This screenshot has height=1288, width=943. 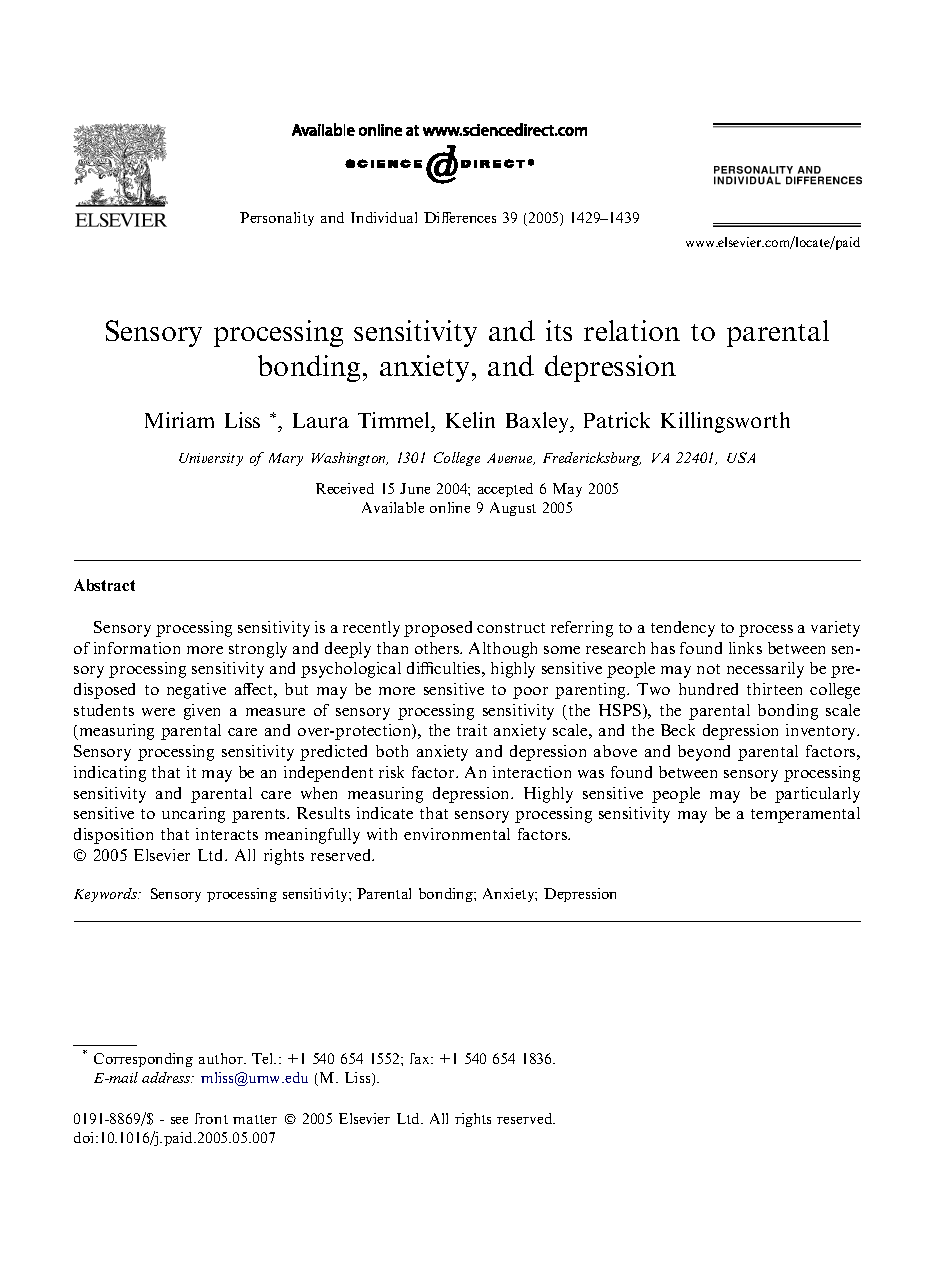 What do you see at coordinates (805, 815) in the screenshot?
I see `temperamental` at bounding box center [805, 815].
